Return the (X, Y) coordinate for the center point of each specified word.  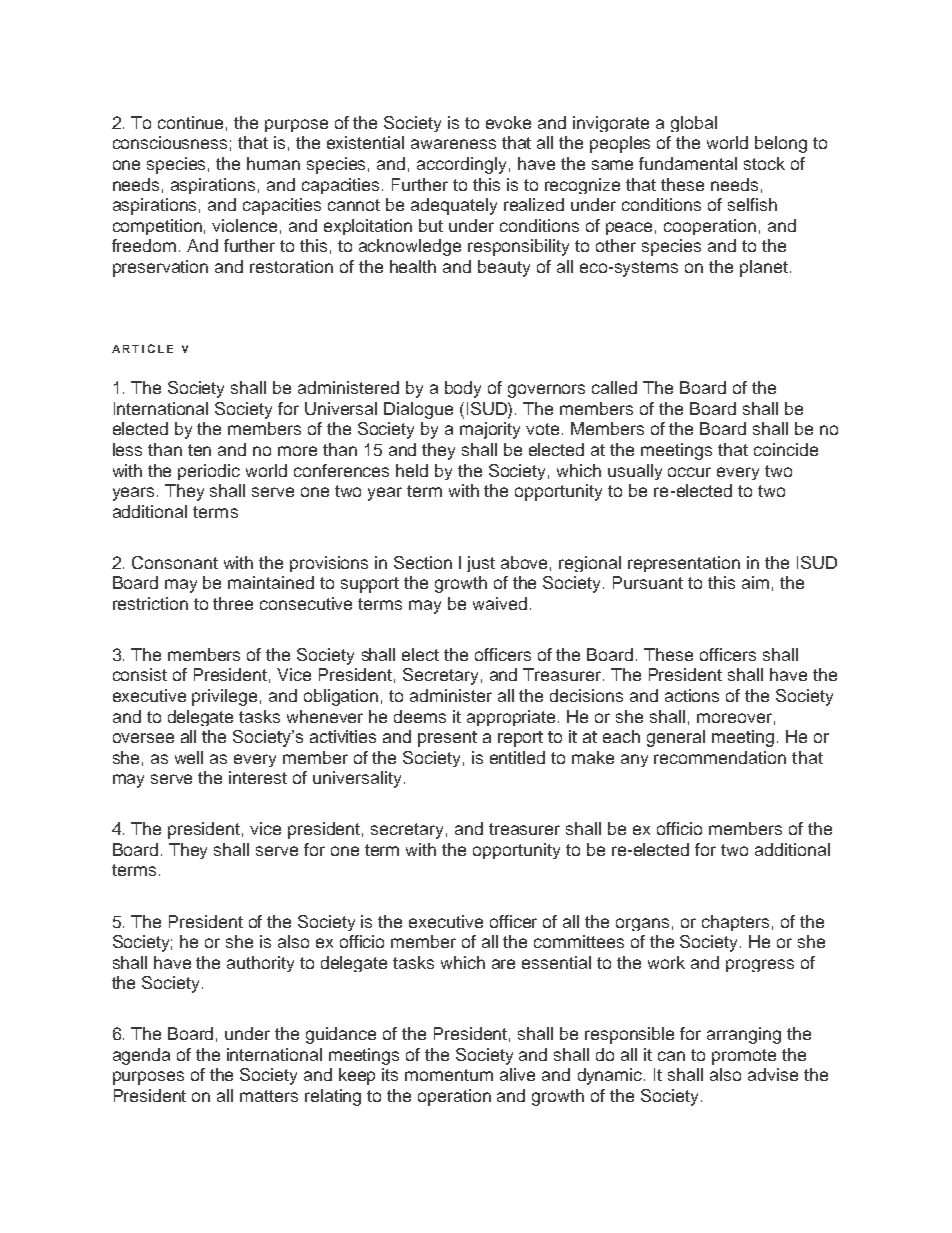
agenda (141, 1056)
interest (258, 777)
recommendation (720, 757)
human (273, 163)
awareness (453, 144)
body (463, 389)
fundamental (688, 163)
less (127, 449)
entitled (517, 757)
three (233, 603)
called (614, 387)
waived (500, 603)
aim (755, 582)
